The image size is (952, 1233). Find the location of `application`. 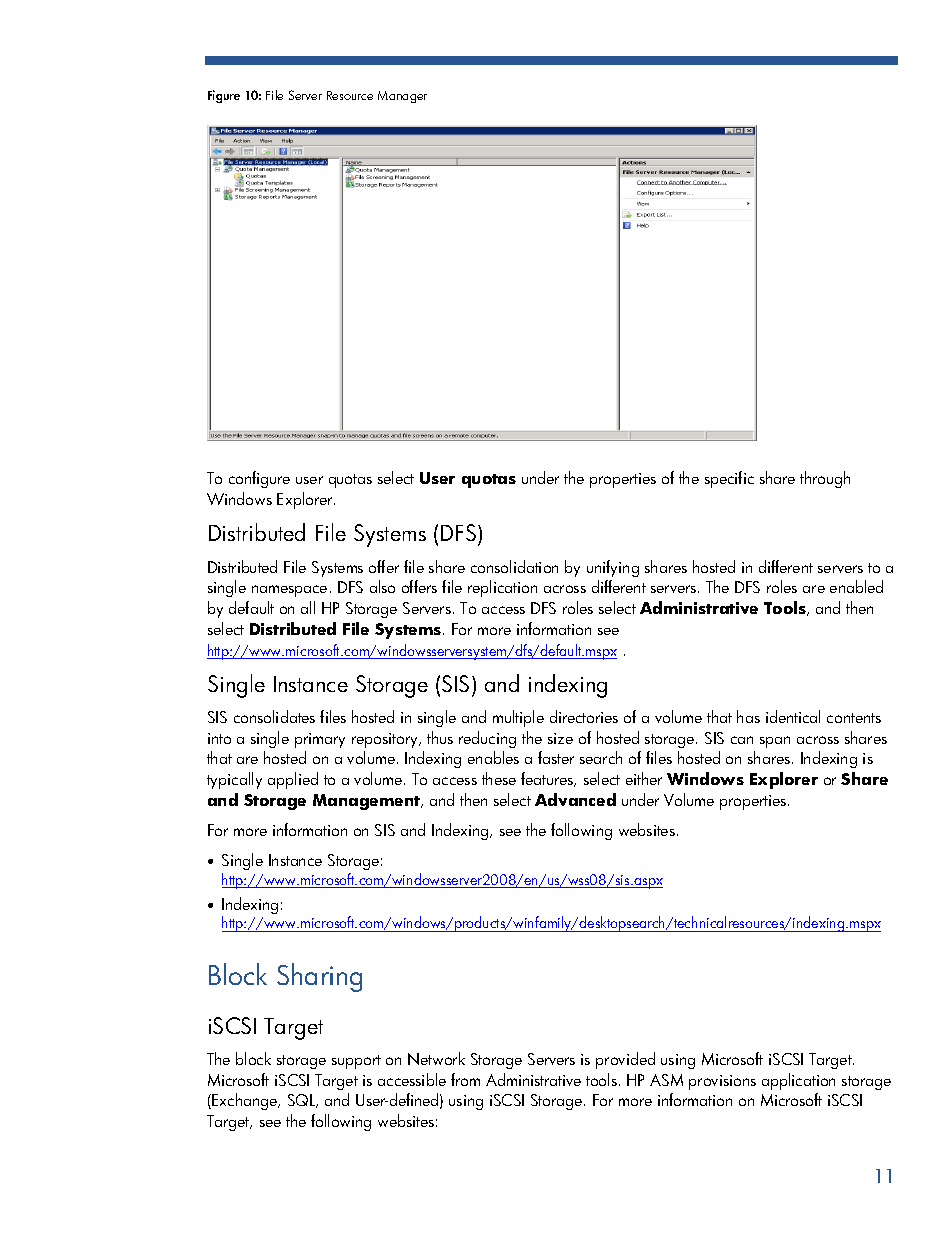

application is located at coordinates (798, 1081).
